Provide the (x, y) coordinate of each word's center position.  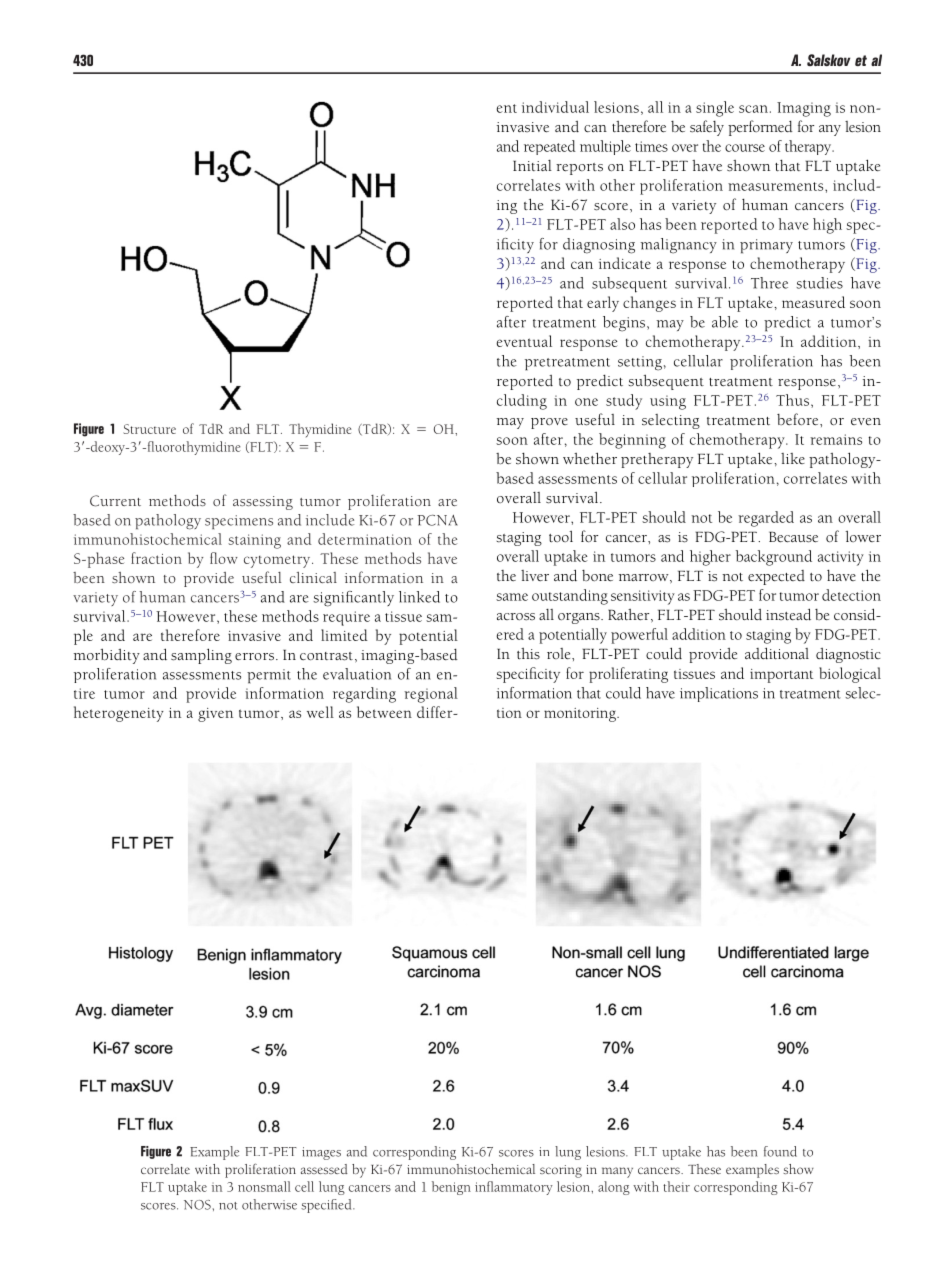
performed (760, 128)
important (782, 676)
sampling (201, 656)
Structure (149, 429)
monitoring (581, 715)
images (321, 1153)
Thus (792, 400)
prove (549, 423)
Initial (532, 165)
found (780, 1151)
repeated (550, 147)
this (528, 654)
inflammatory (514, 1188)
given (215, 715)
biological (850, 675)
